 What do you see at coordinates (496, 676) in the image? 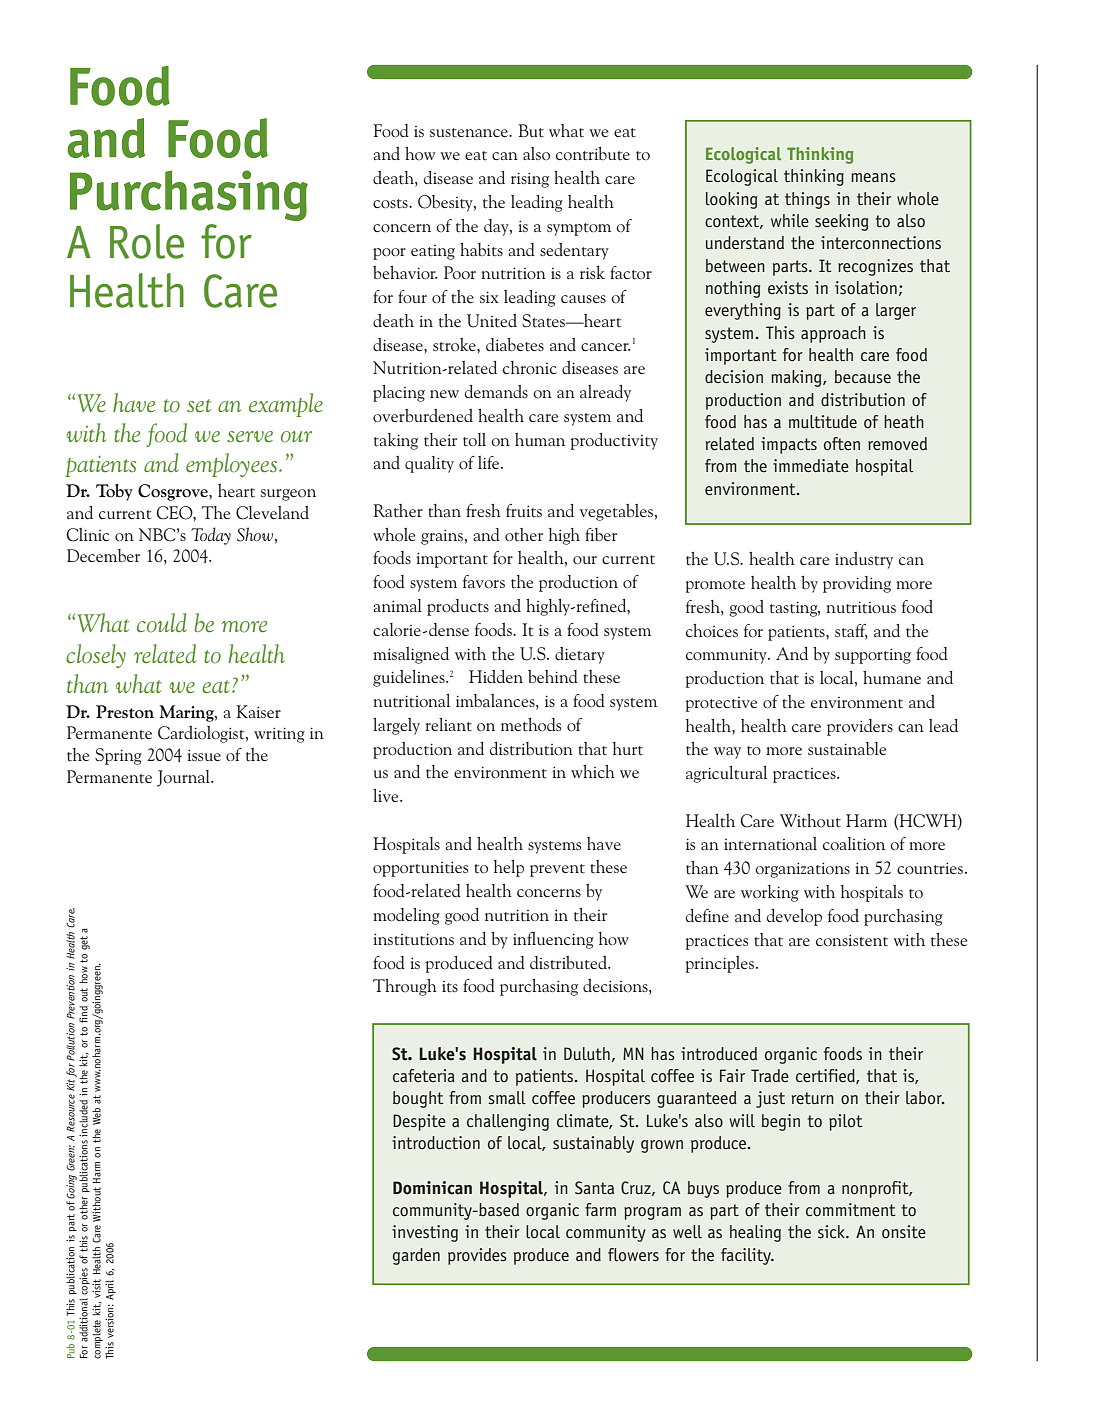
I see `Hidden` at bounding box center [496, 676].
